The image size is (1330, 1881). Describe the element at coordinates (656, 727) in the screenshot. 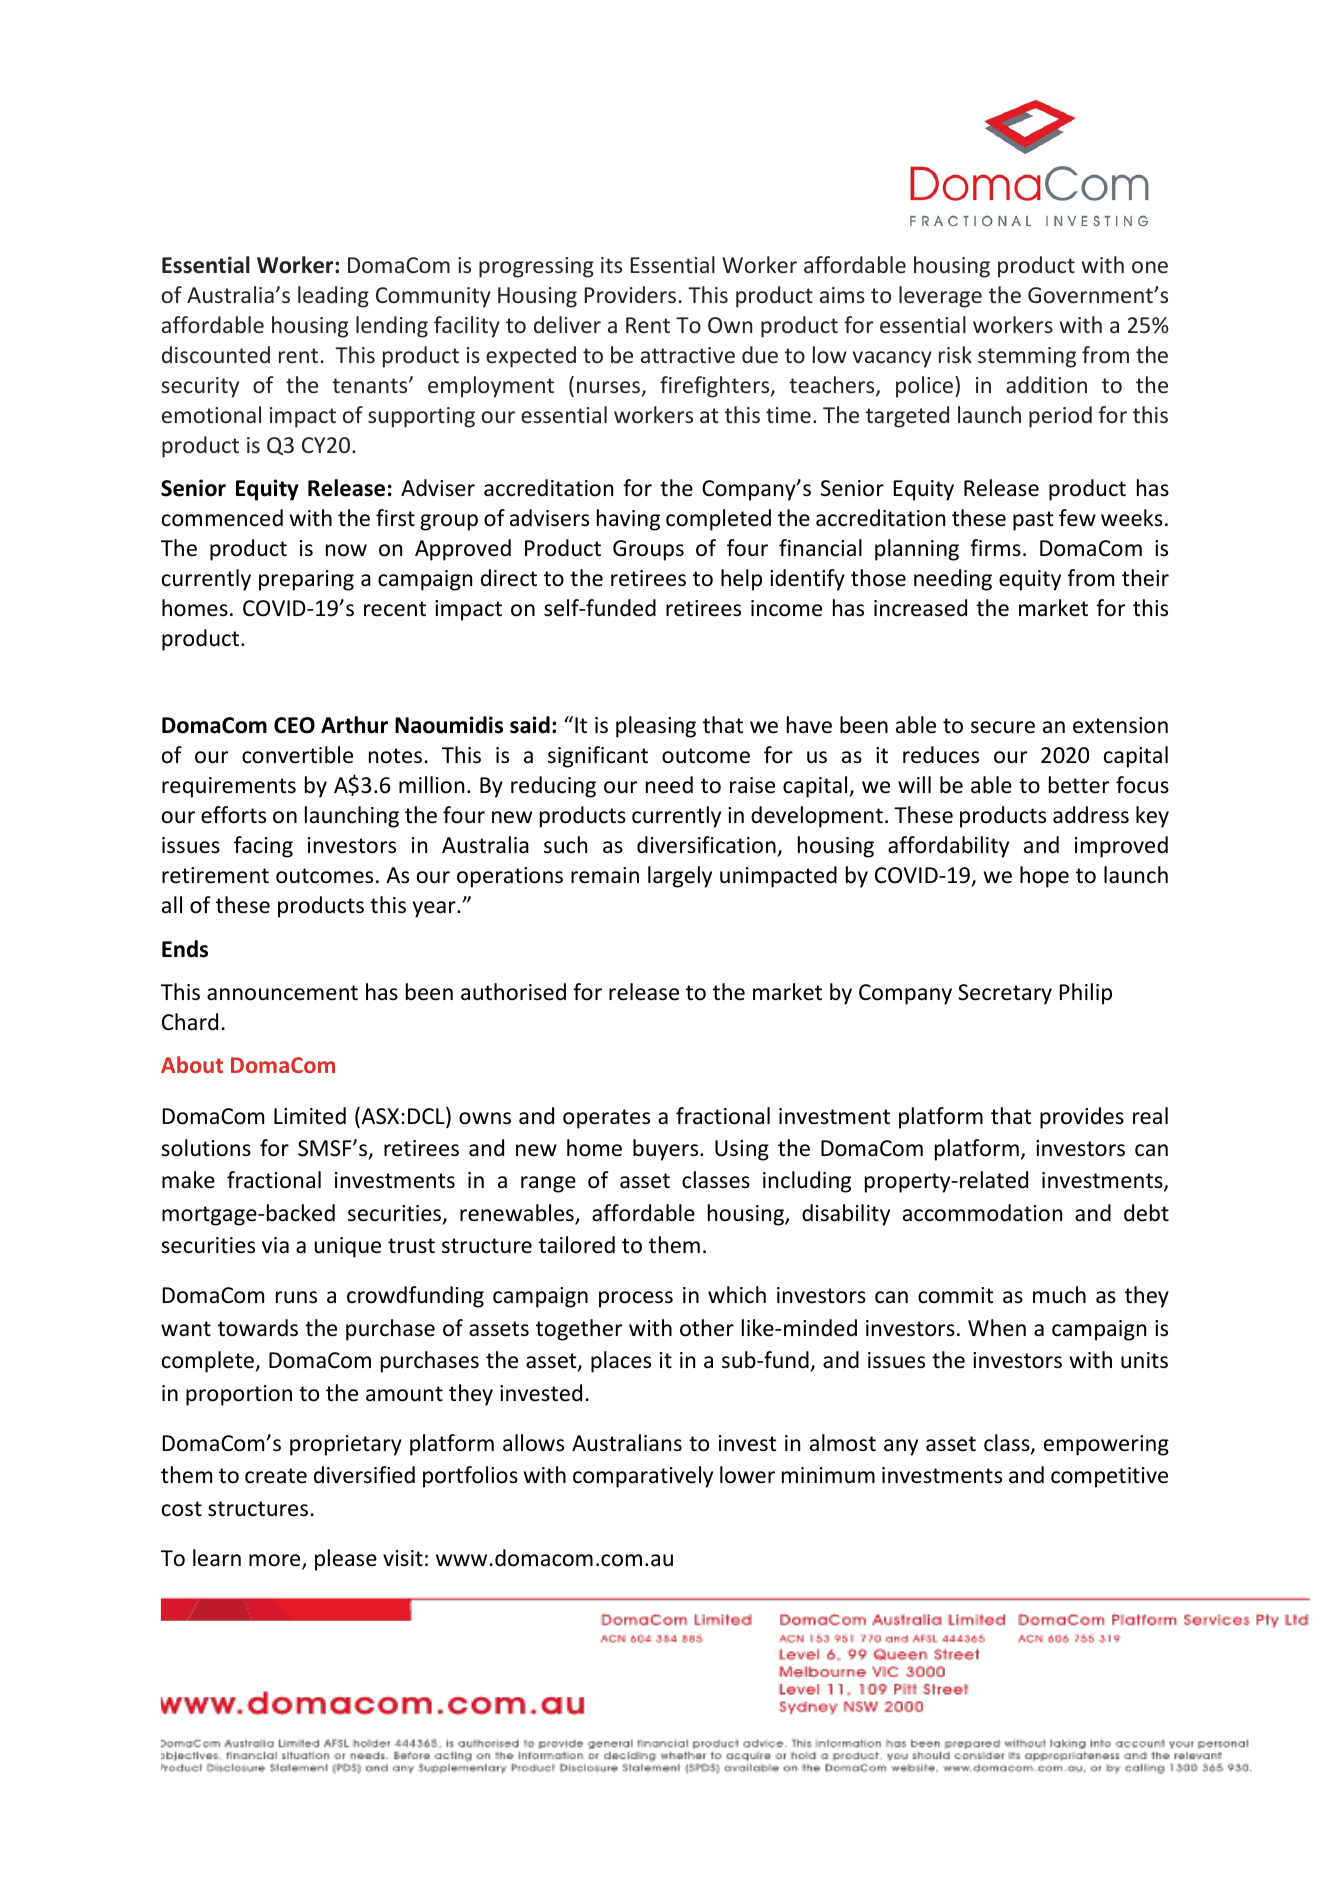

I see `pleasing` at that location.
